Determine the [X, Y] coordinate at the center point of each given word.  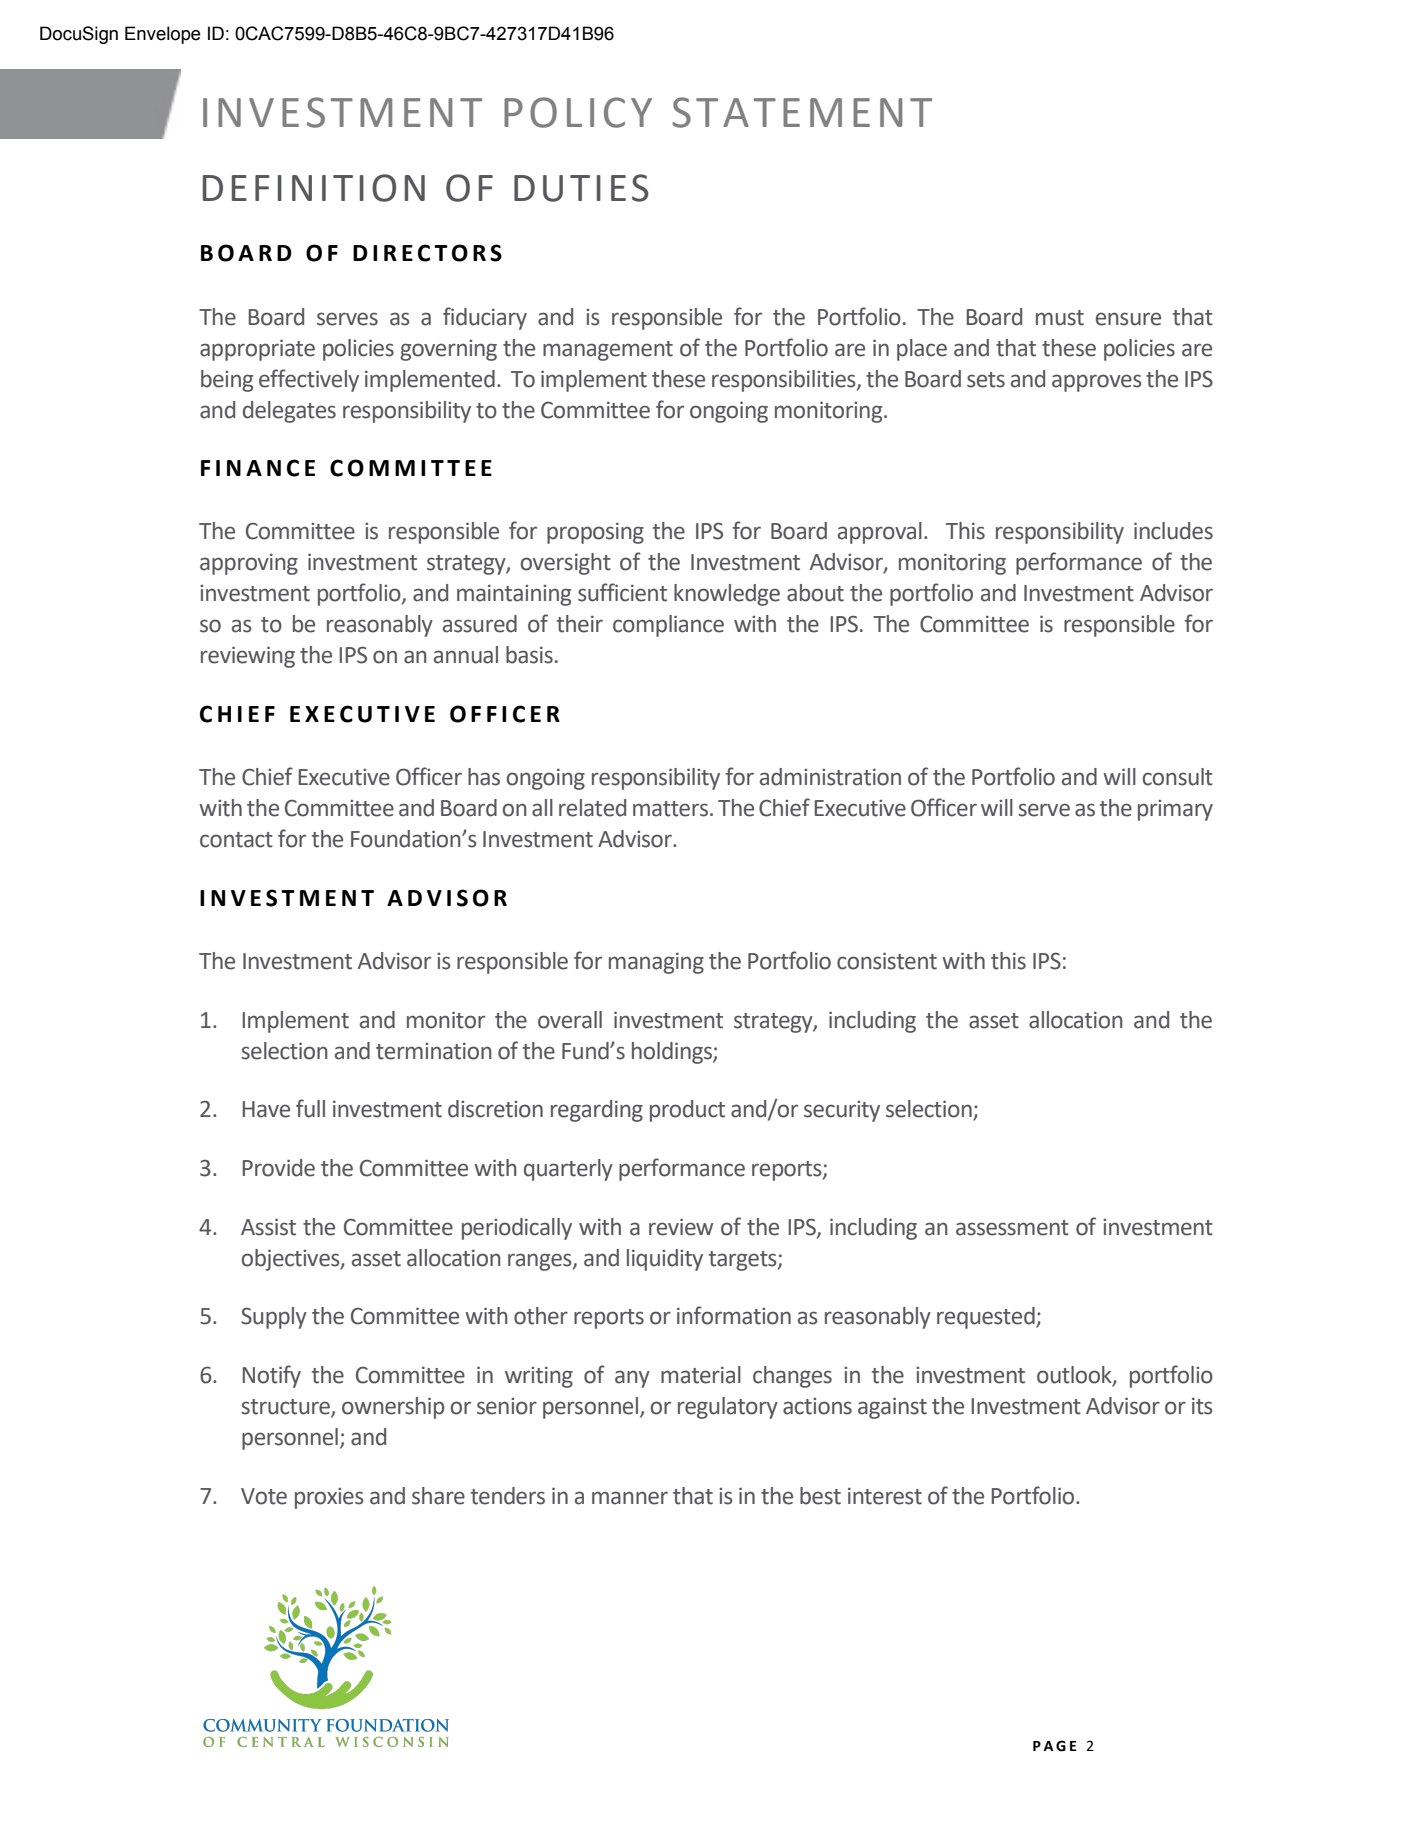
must [1060, 318]
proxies [329, 1498]
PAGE [1055, 1746]
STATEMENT [802, 112]
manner [630, 1498]
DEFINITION [314, 188]
